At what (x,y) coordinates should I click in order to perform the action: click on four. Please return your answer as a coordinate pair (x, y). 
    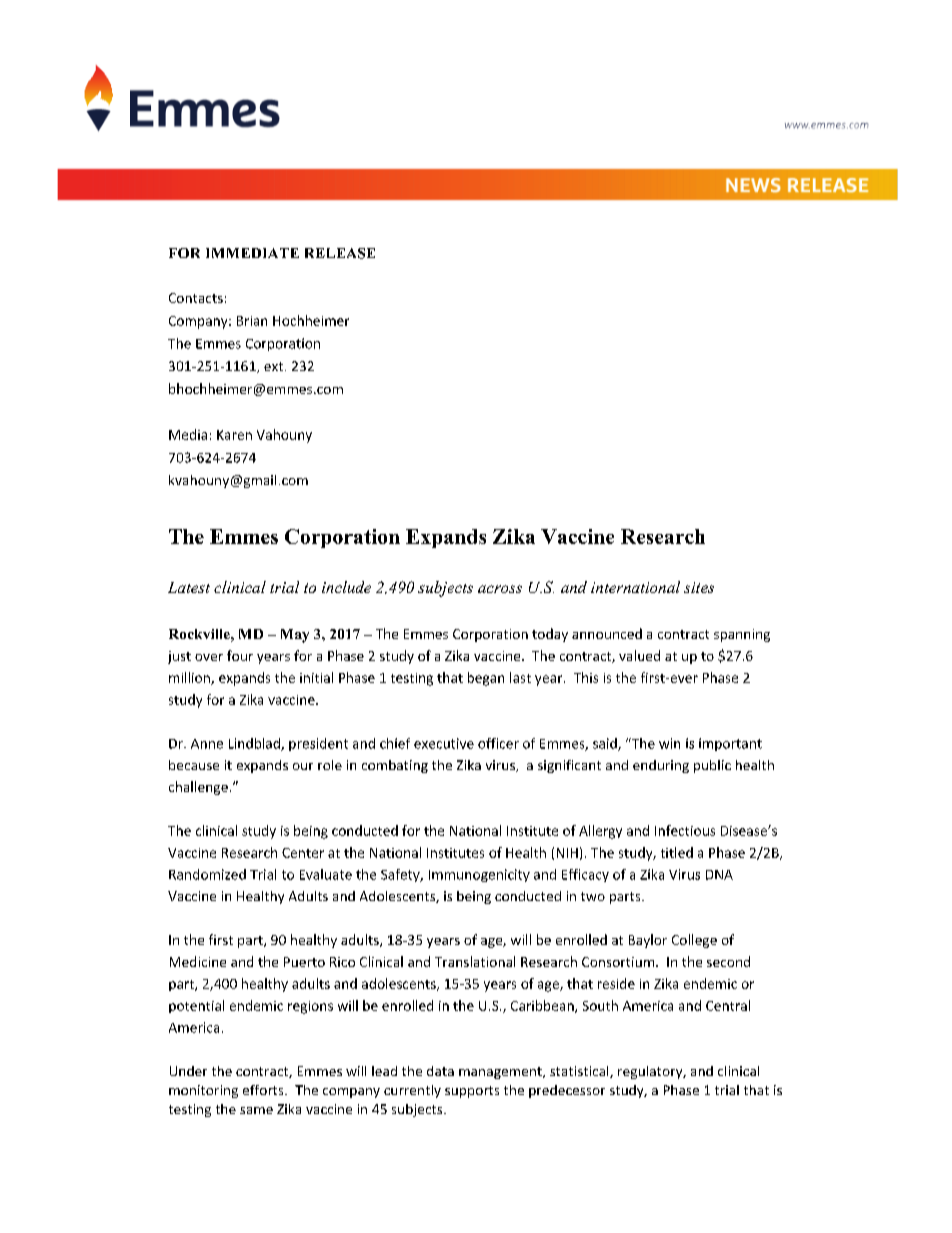
    Looking at the image, I should click on (240, 655).
